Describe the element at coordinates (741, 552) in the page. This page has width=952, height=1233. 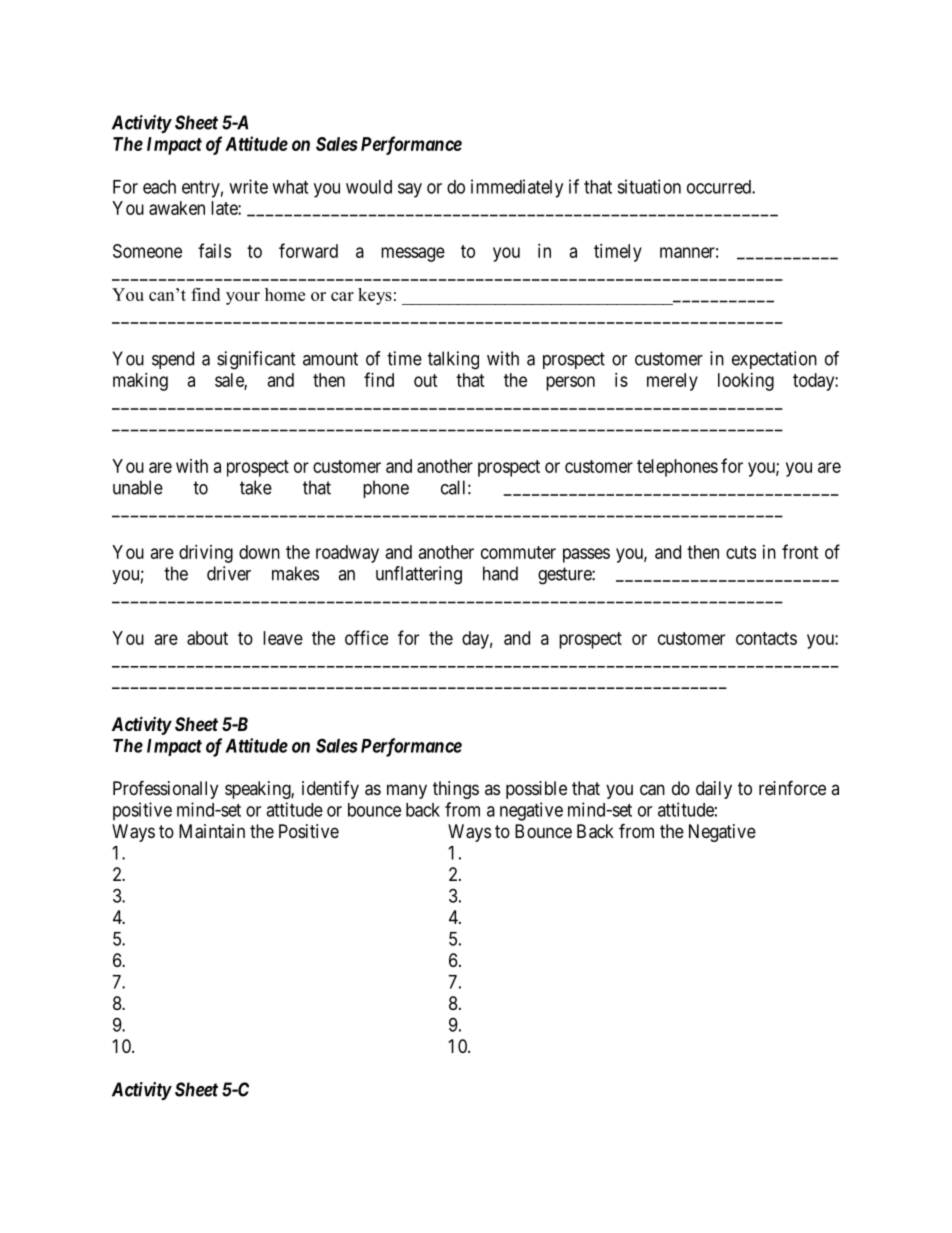
I see `cuts` at that location.
